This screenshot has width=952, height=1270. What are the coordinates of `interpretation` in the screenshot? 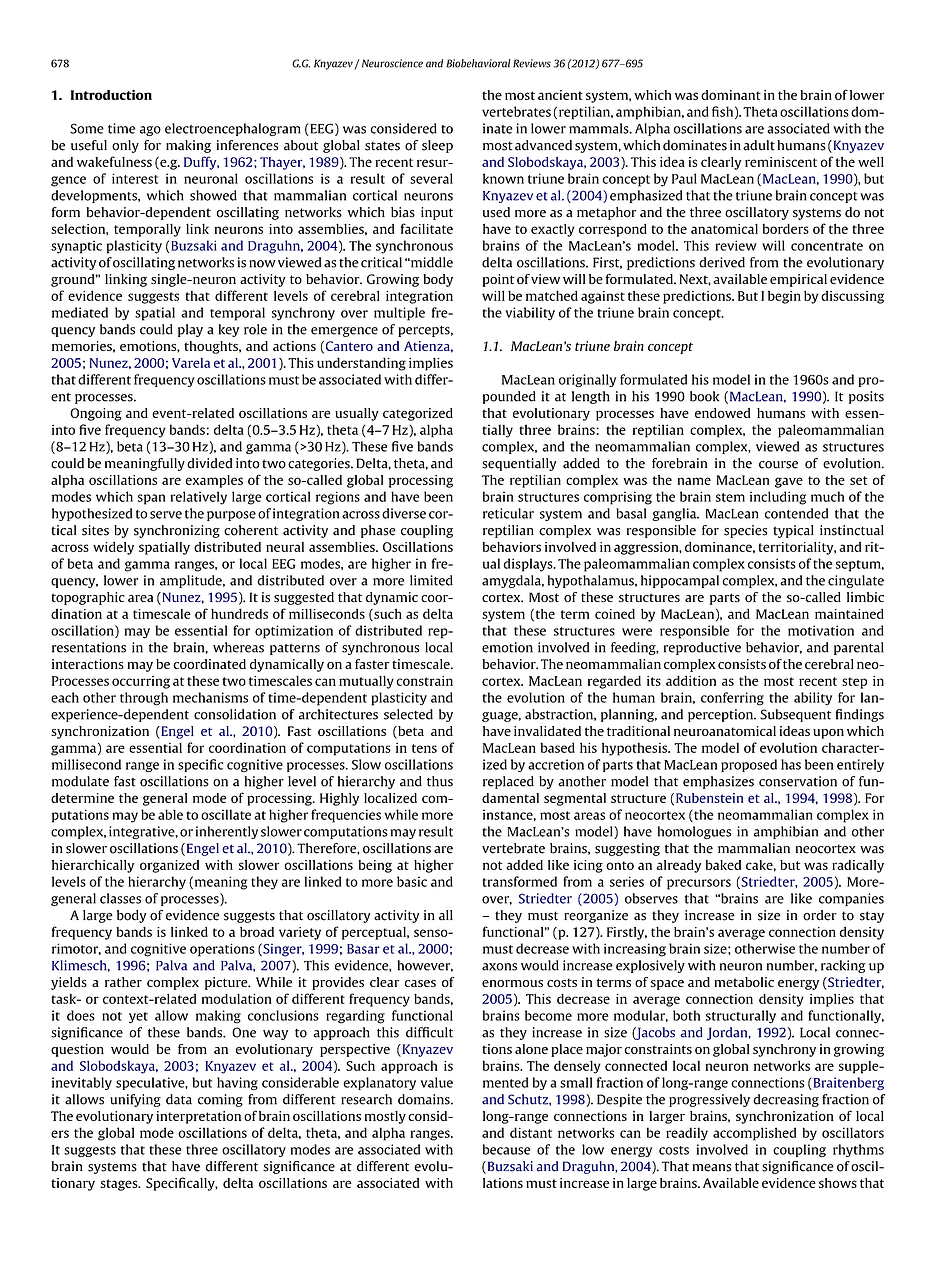 It's located at (198, 1117).
